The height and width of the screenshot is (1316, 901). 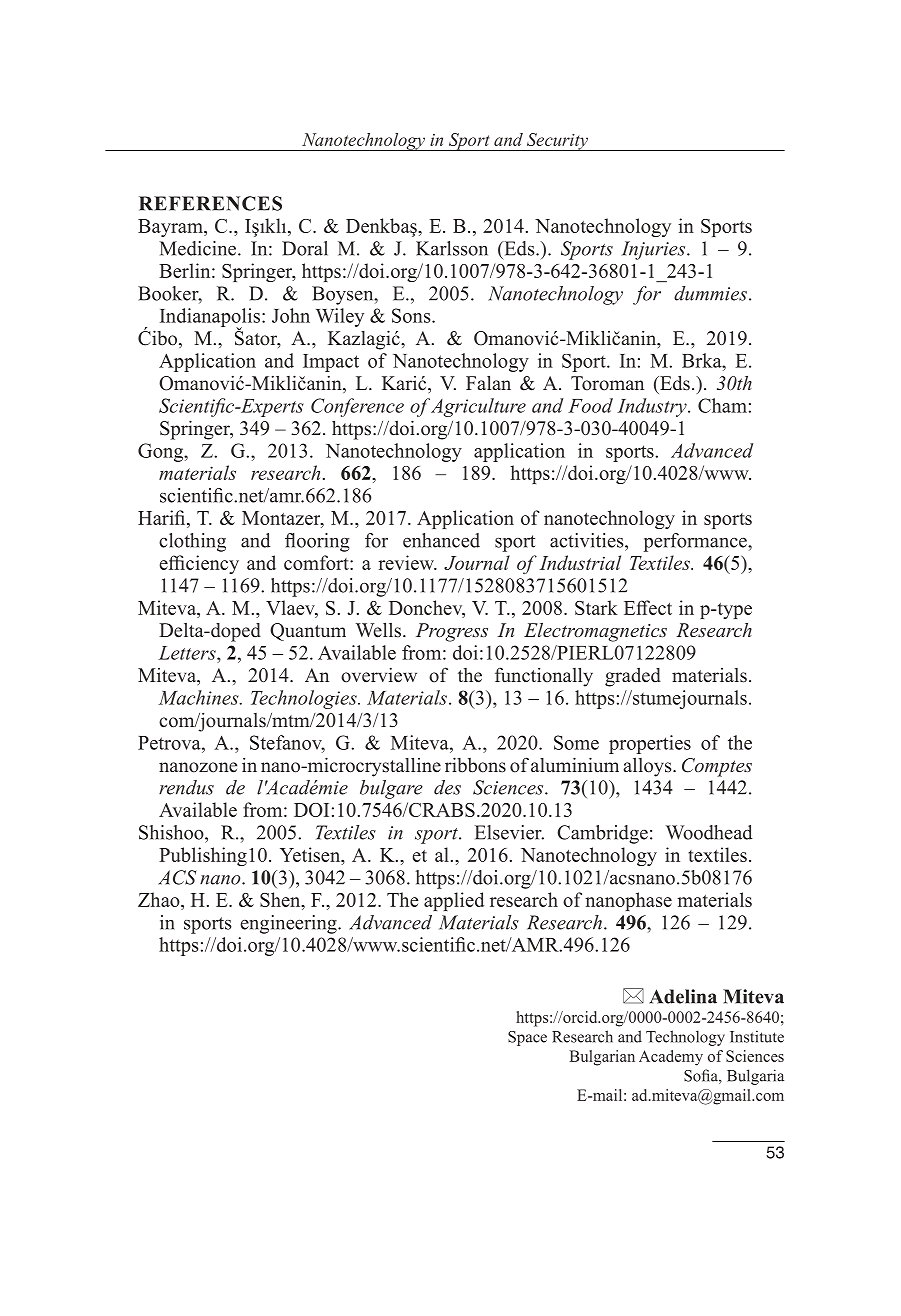 I want to click on Industry, so click(x=653, y=407).
